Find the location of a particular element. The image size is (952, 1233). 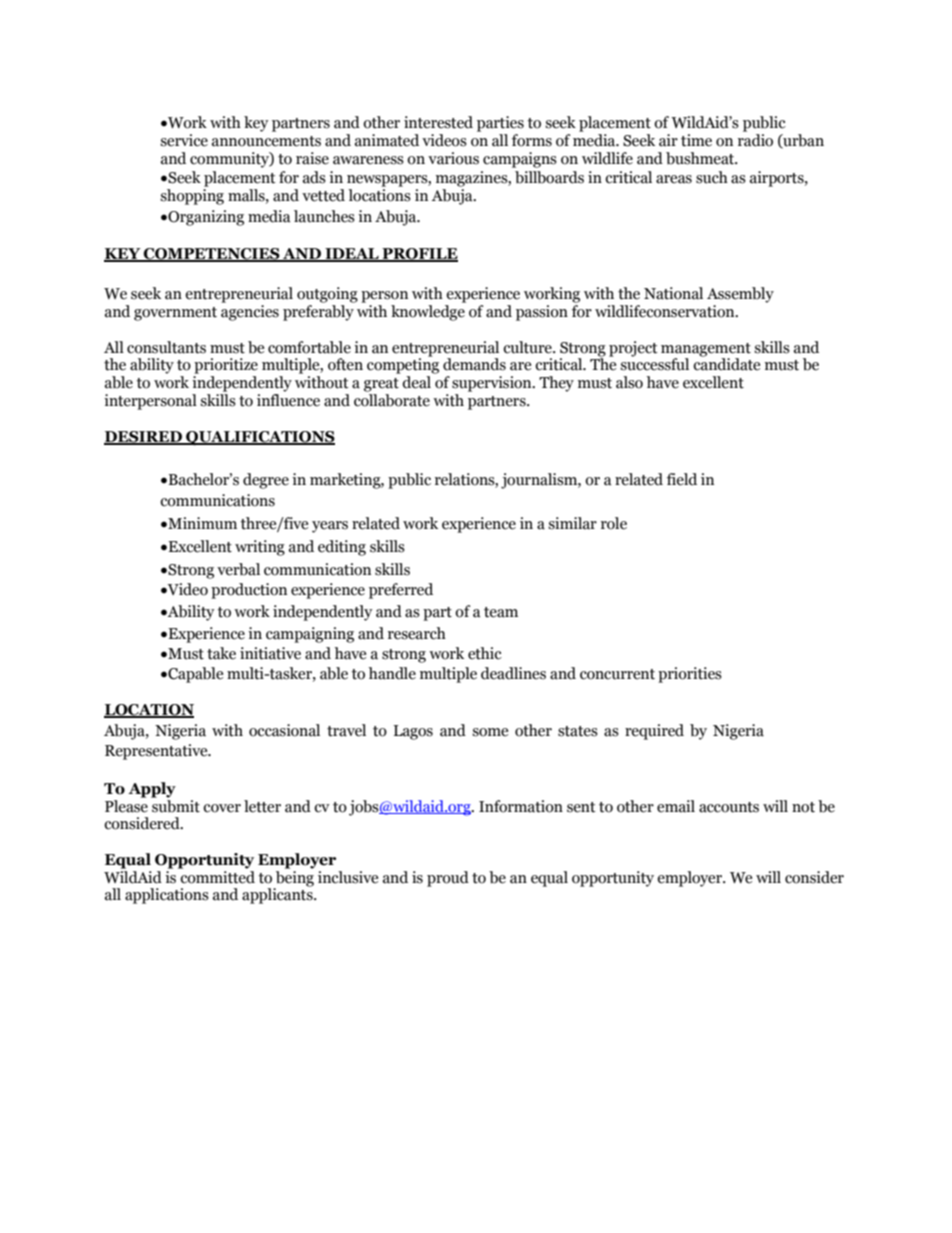

supervision is located at coordinates (493, 384).
